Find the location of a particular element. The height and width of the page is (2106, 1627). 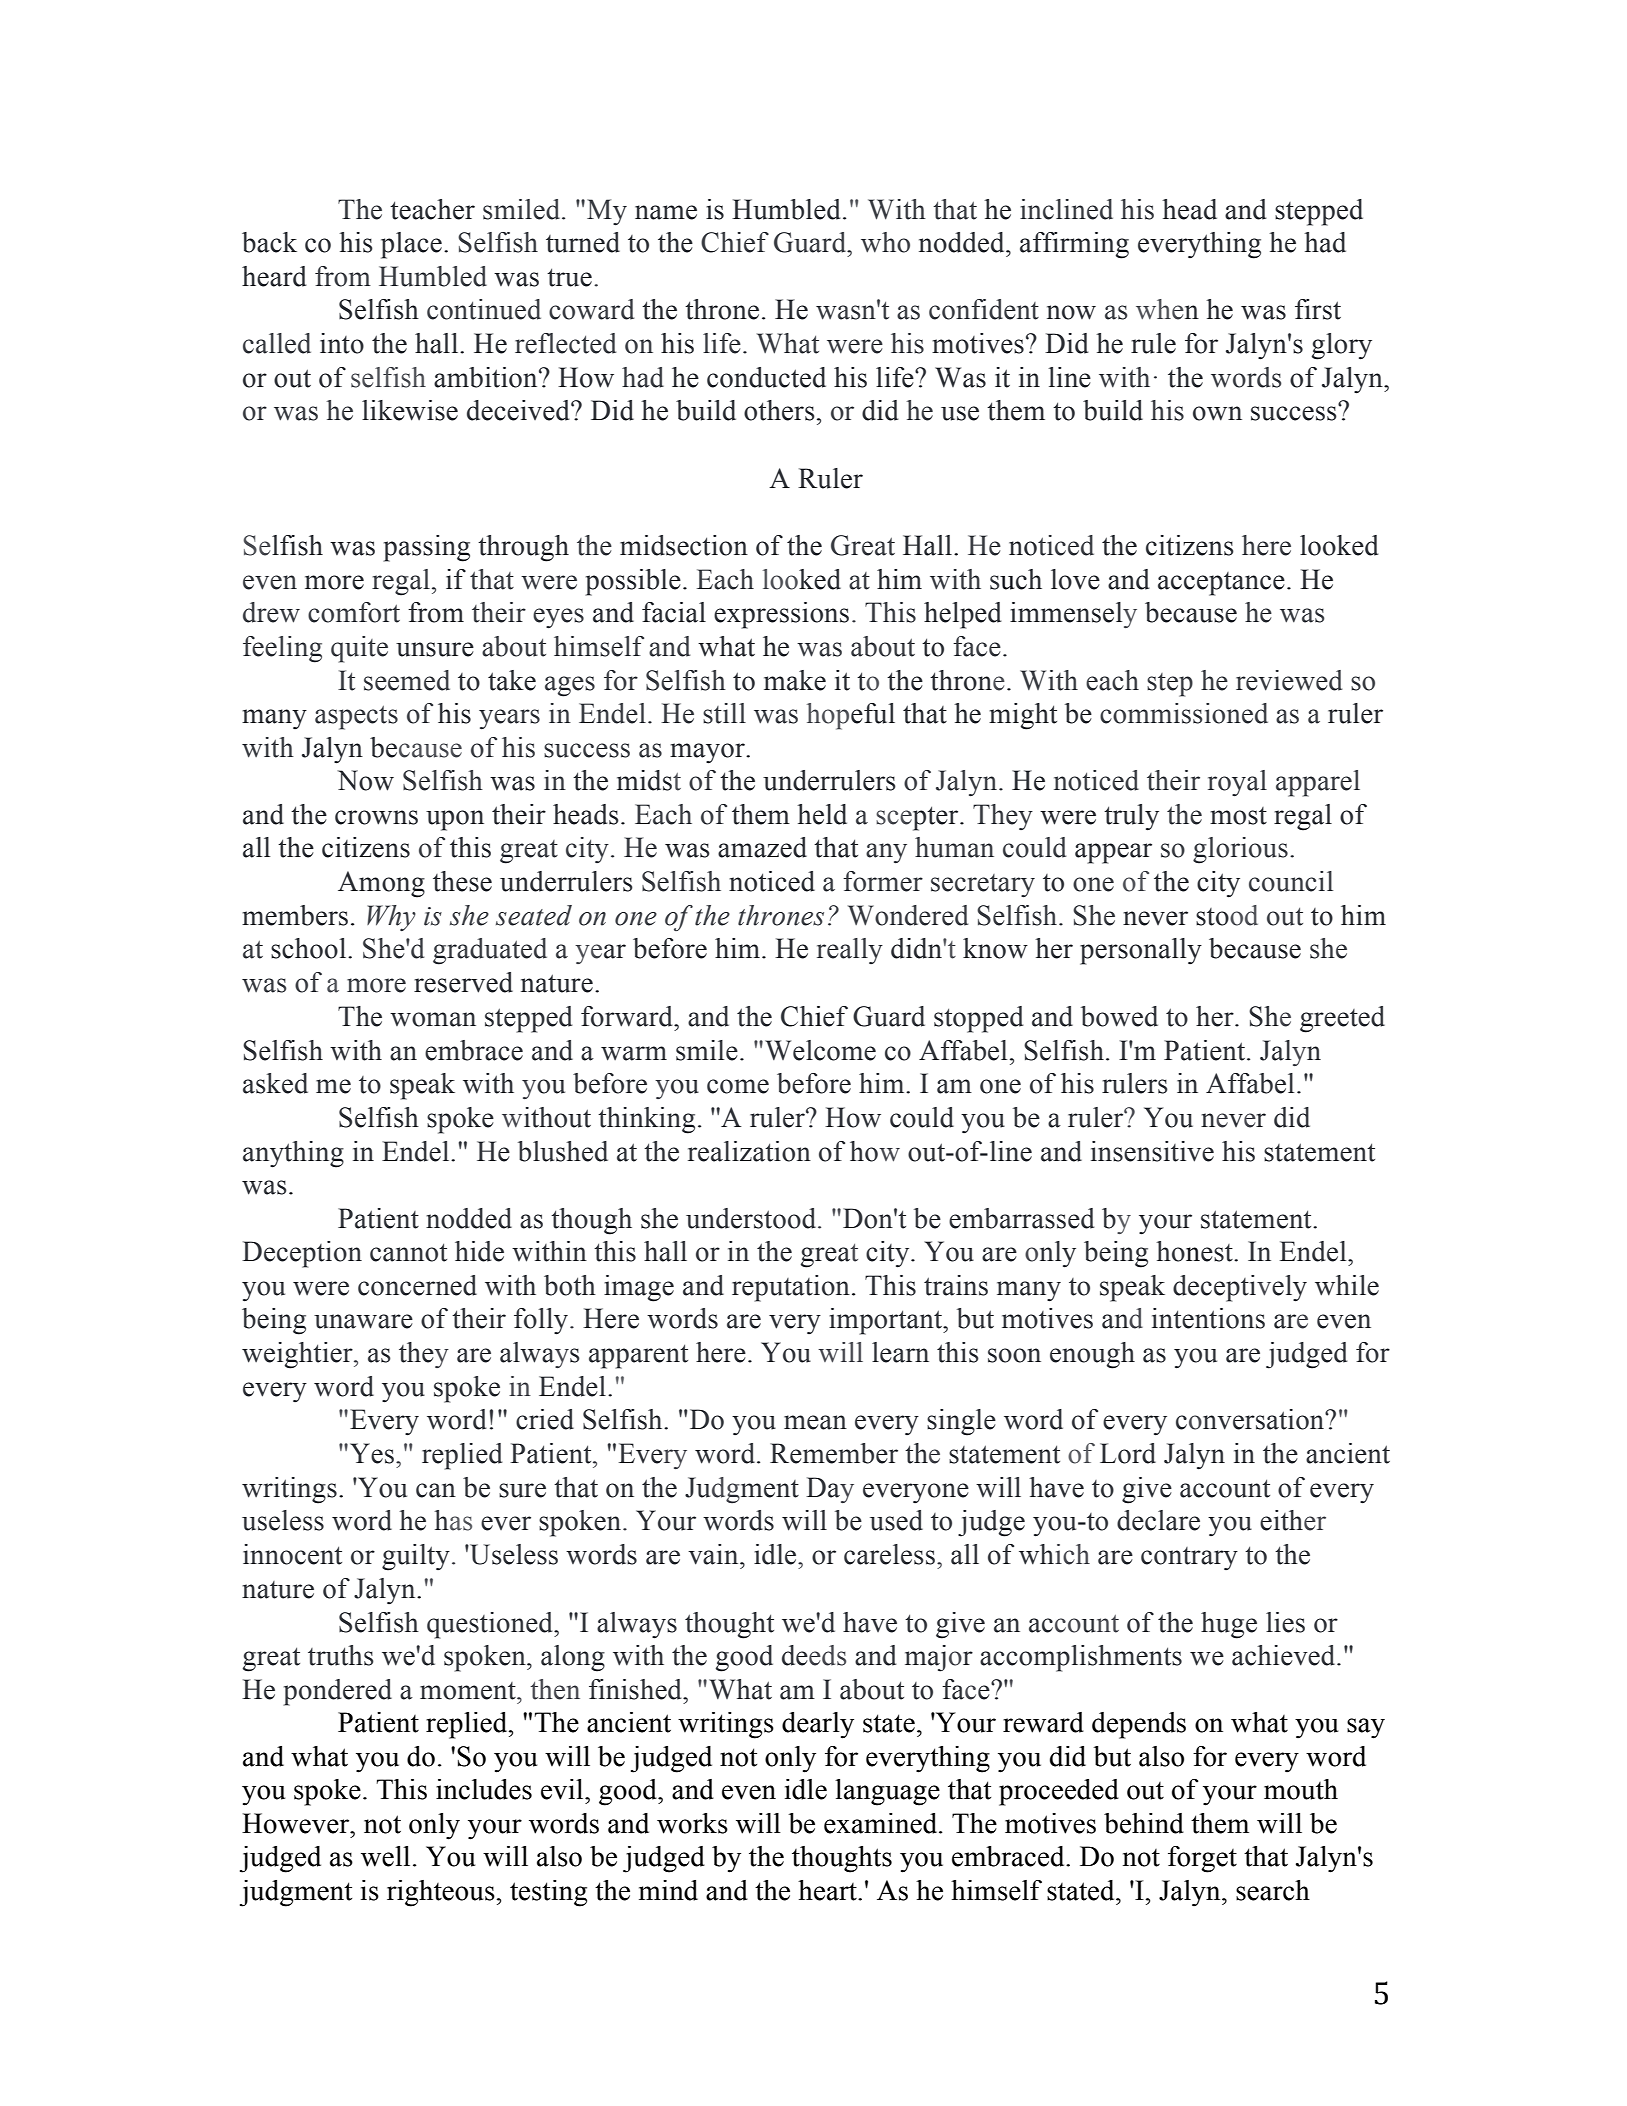

seemed is located at coordinates (407, 680).
